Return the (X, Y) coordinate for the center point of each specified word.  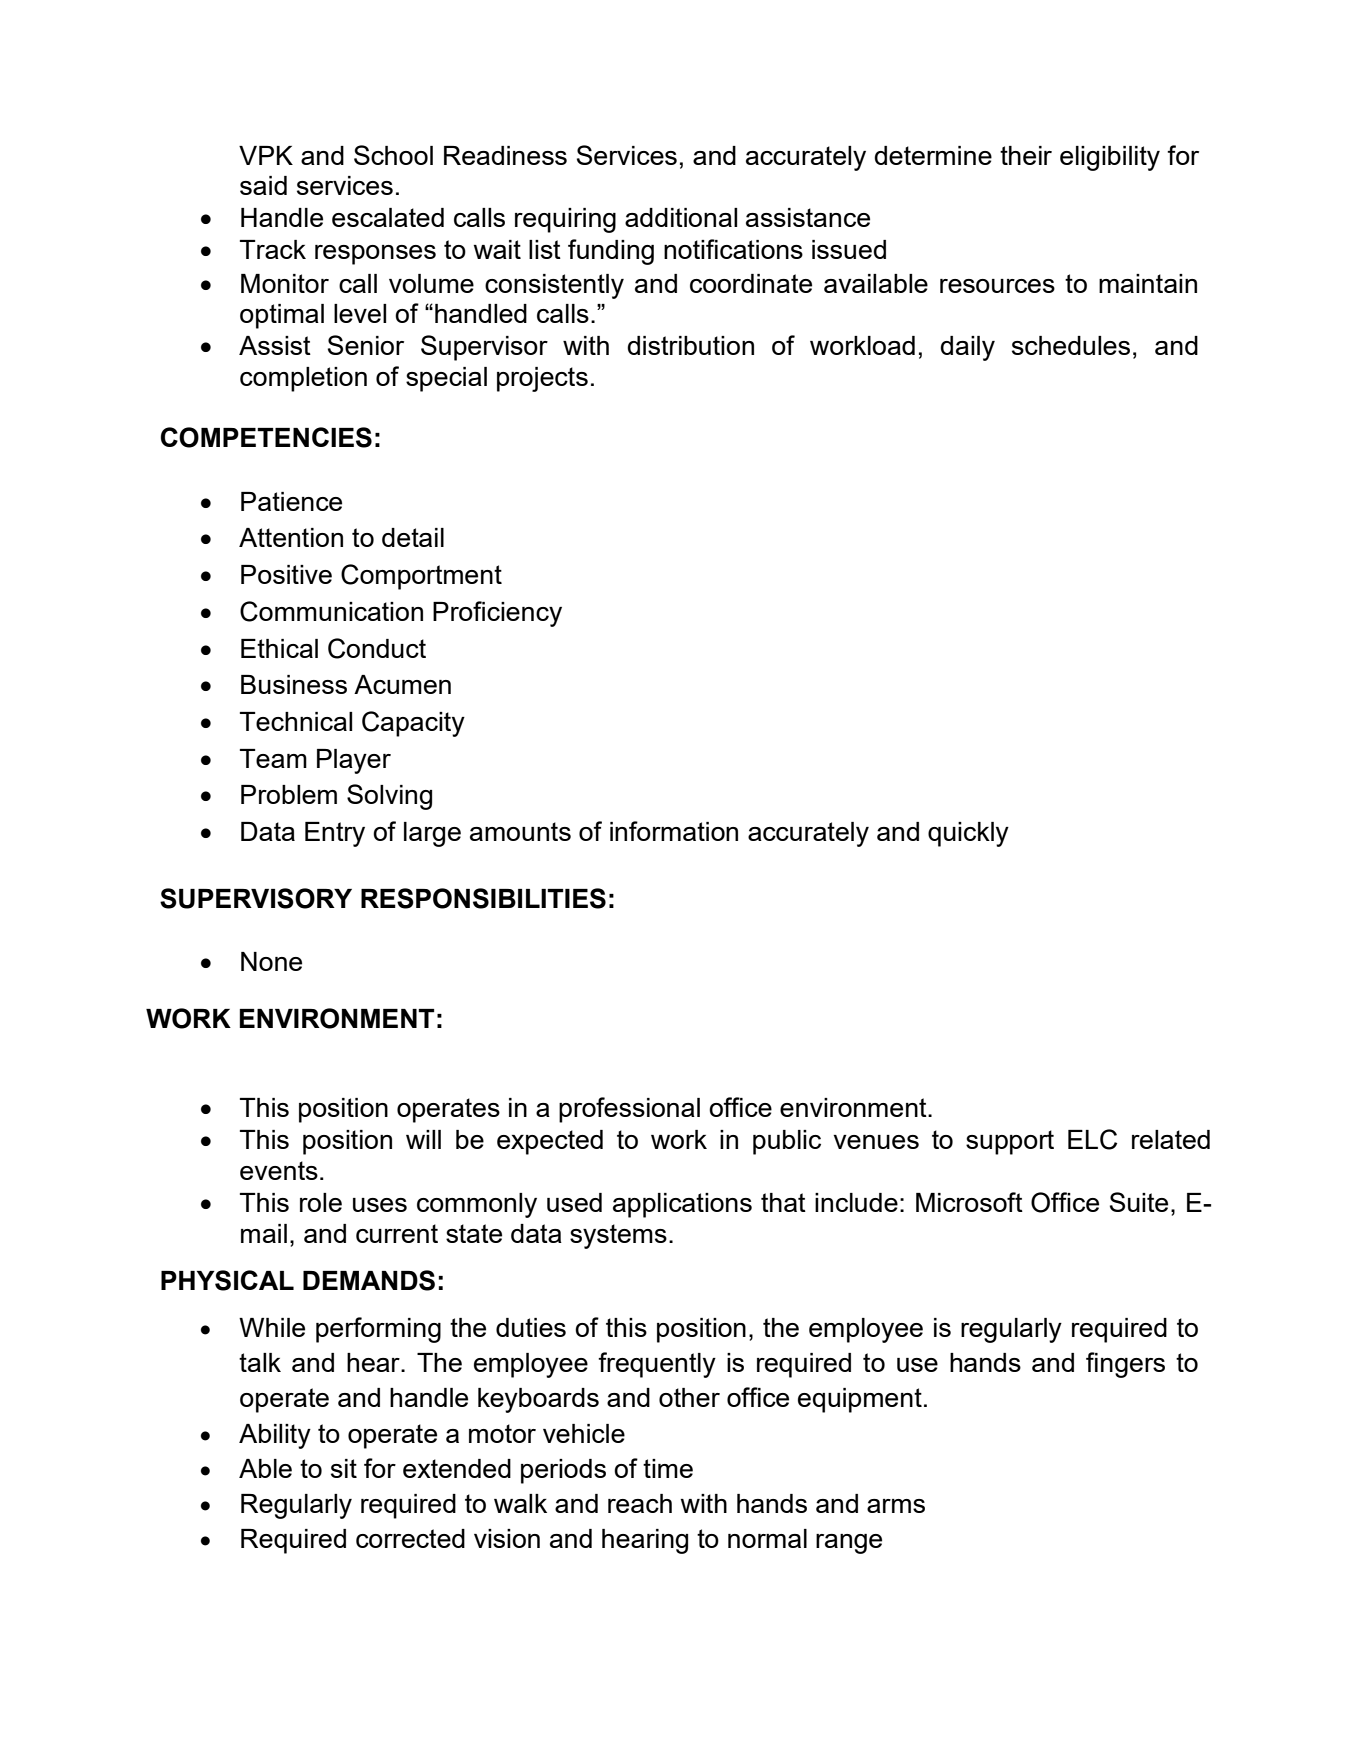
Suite (1139, 1202)
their (1026, 155)
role (321, 1202)
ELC (1092, 1139)
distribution (690, 345)
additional (681, 217)
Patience (291, 501)
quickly (968, 834)
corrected (410, 1538)
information (674, 831)
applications (682, 1205)
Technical (296, 721)
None (271, 961)
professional (629, 1110)
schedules (1071, 345)
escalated (388, 217)
